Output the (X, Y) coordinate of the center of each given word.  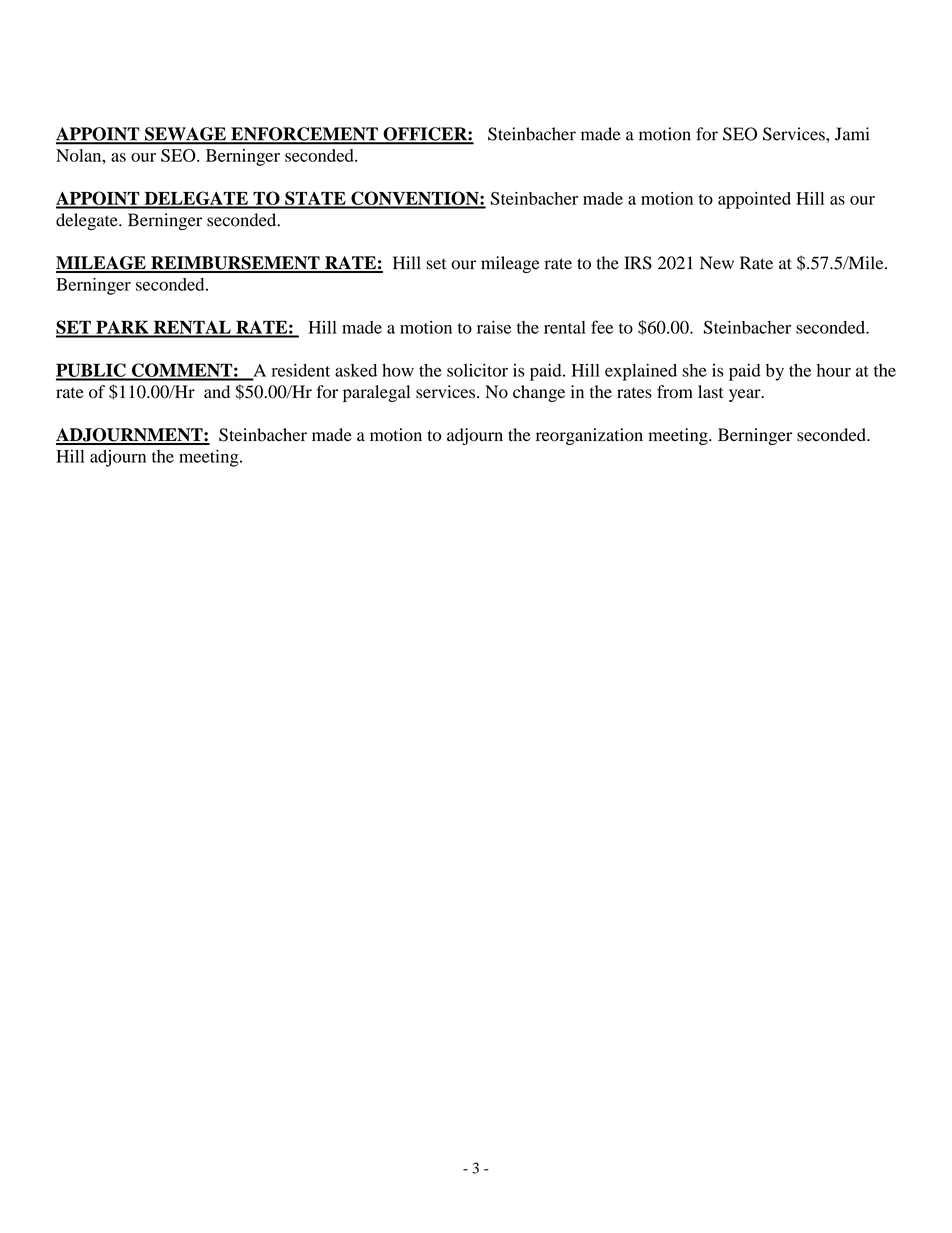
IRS (638, 263)
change (539, 393)
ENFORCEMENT (304, 135)
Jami (852, 134)
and (217, 391)
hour (833, 370)
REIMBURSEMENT (235, 264)
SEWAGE (185, 135)
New (717, 263)
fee (602, 327)
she (694, 370)
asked (356, 370)
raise (494, 327)
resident (300, 370)
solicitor (477, 370)
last (710, 392)
